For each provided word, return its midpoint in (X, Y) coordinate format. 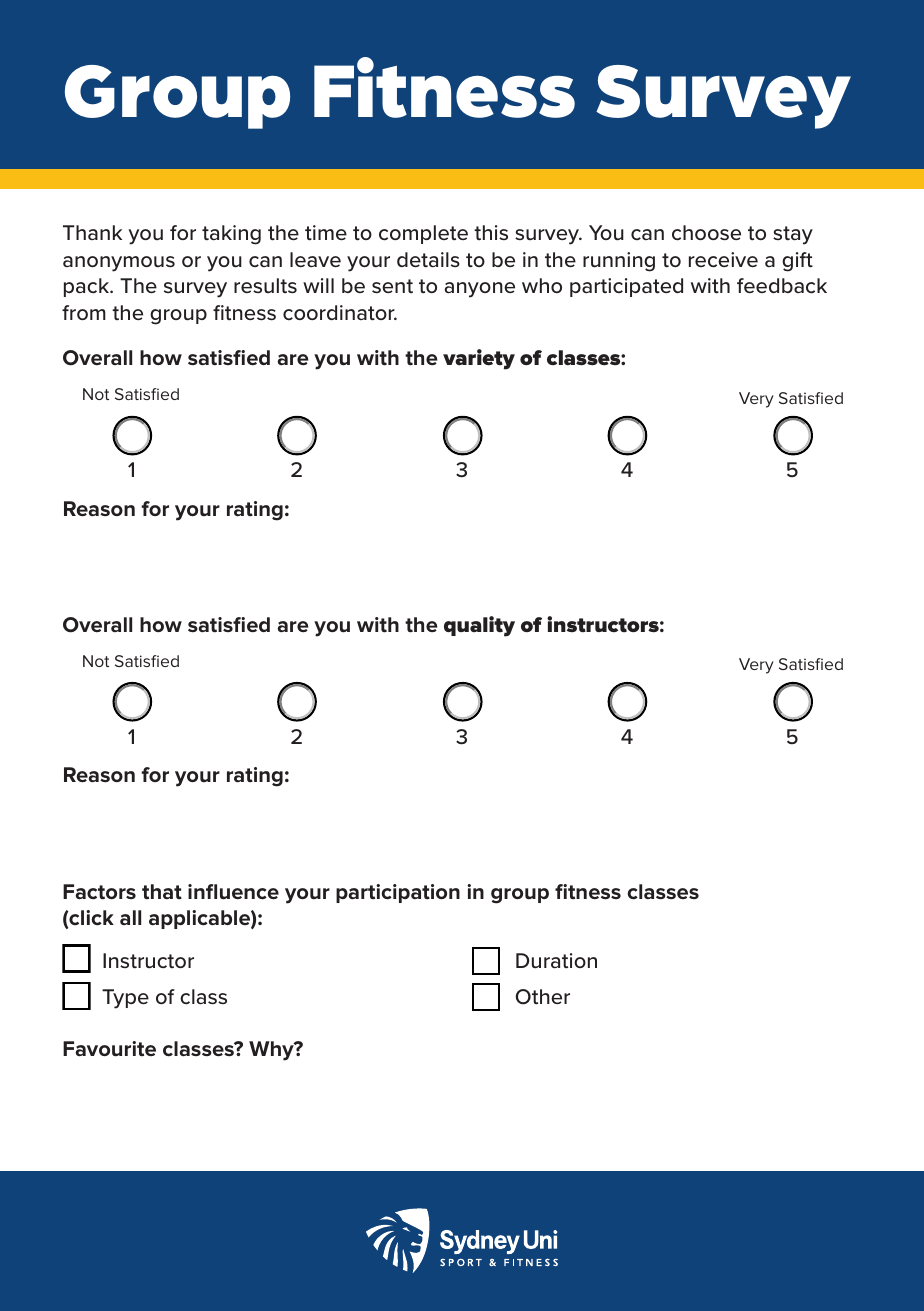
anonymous (119, 264)
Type (125, 999)
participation (398, 893)
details (428, 260)
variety (479, 359)
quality (479, 626)
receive (723, 260)
